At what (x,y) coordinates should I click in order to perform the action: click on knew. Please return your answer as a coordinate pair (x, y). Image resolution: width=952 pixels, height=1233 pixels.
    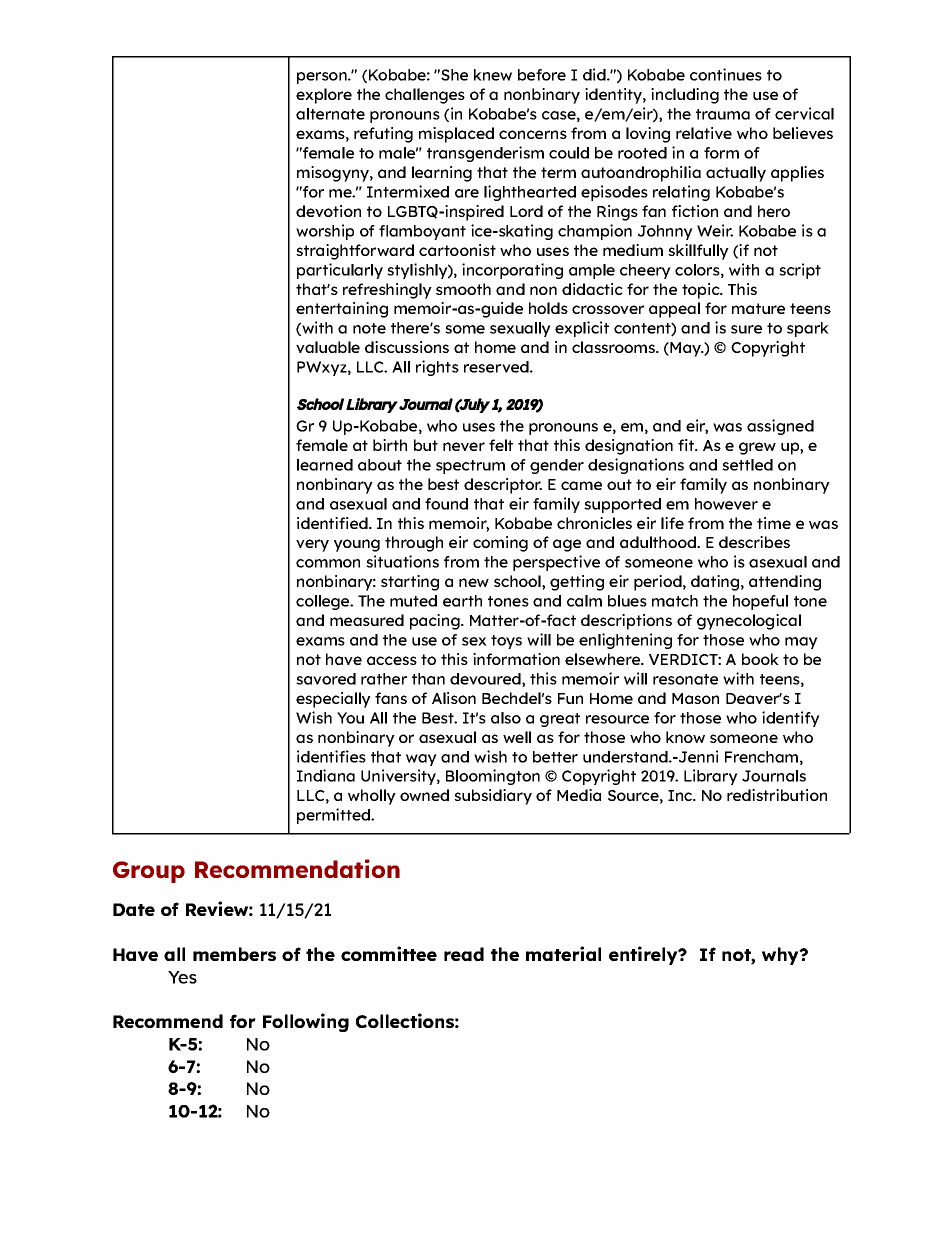
    Looking at the image, I should click on (493, 75).
